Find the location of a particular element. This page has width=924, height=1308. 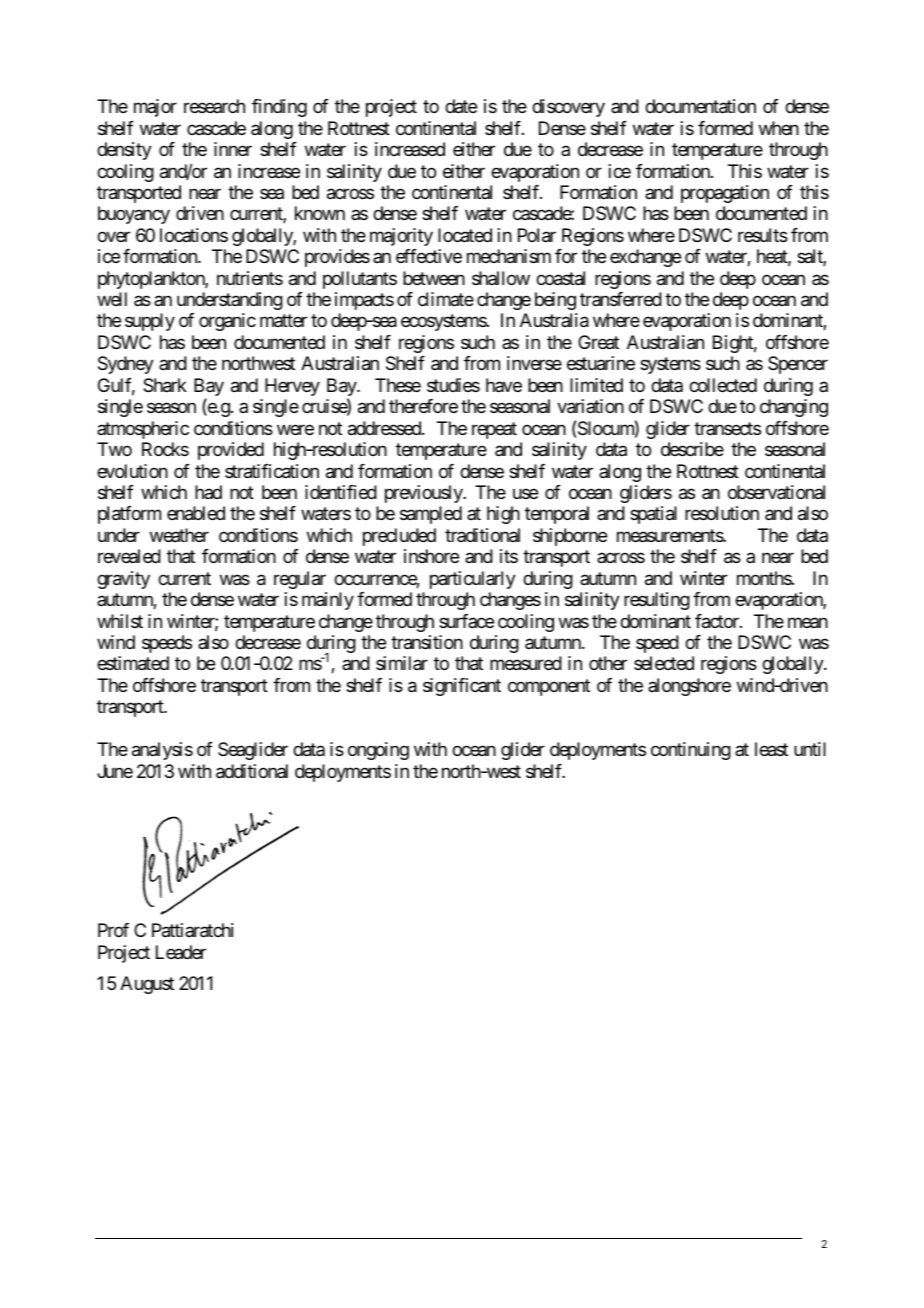

documentation is located at coordinates (700, 106).
